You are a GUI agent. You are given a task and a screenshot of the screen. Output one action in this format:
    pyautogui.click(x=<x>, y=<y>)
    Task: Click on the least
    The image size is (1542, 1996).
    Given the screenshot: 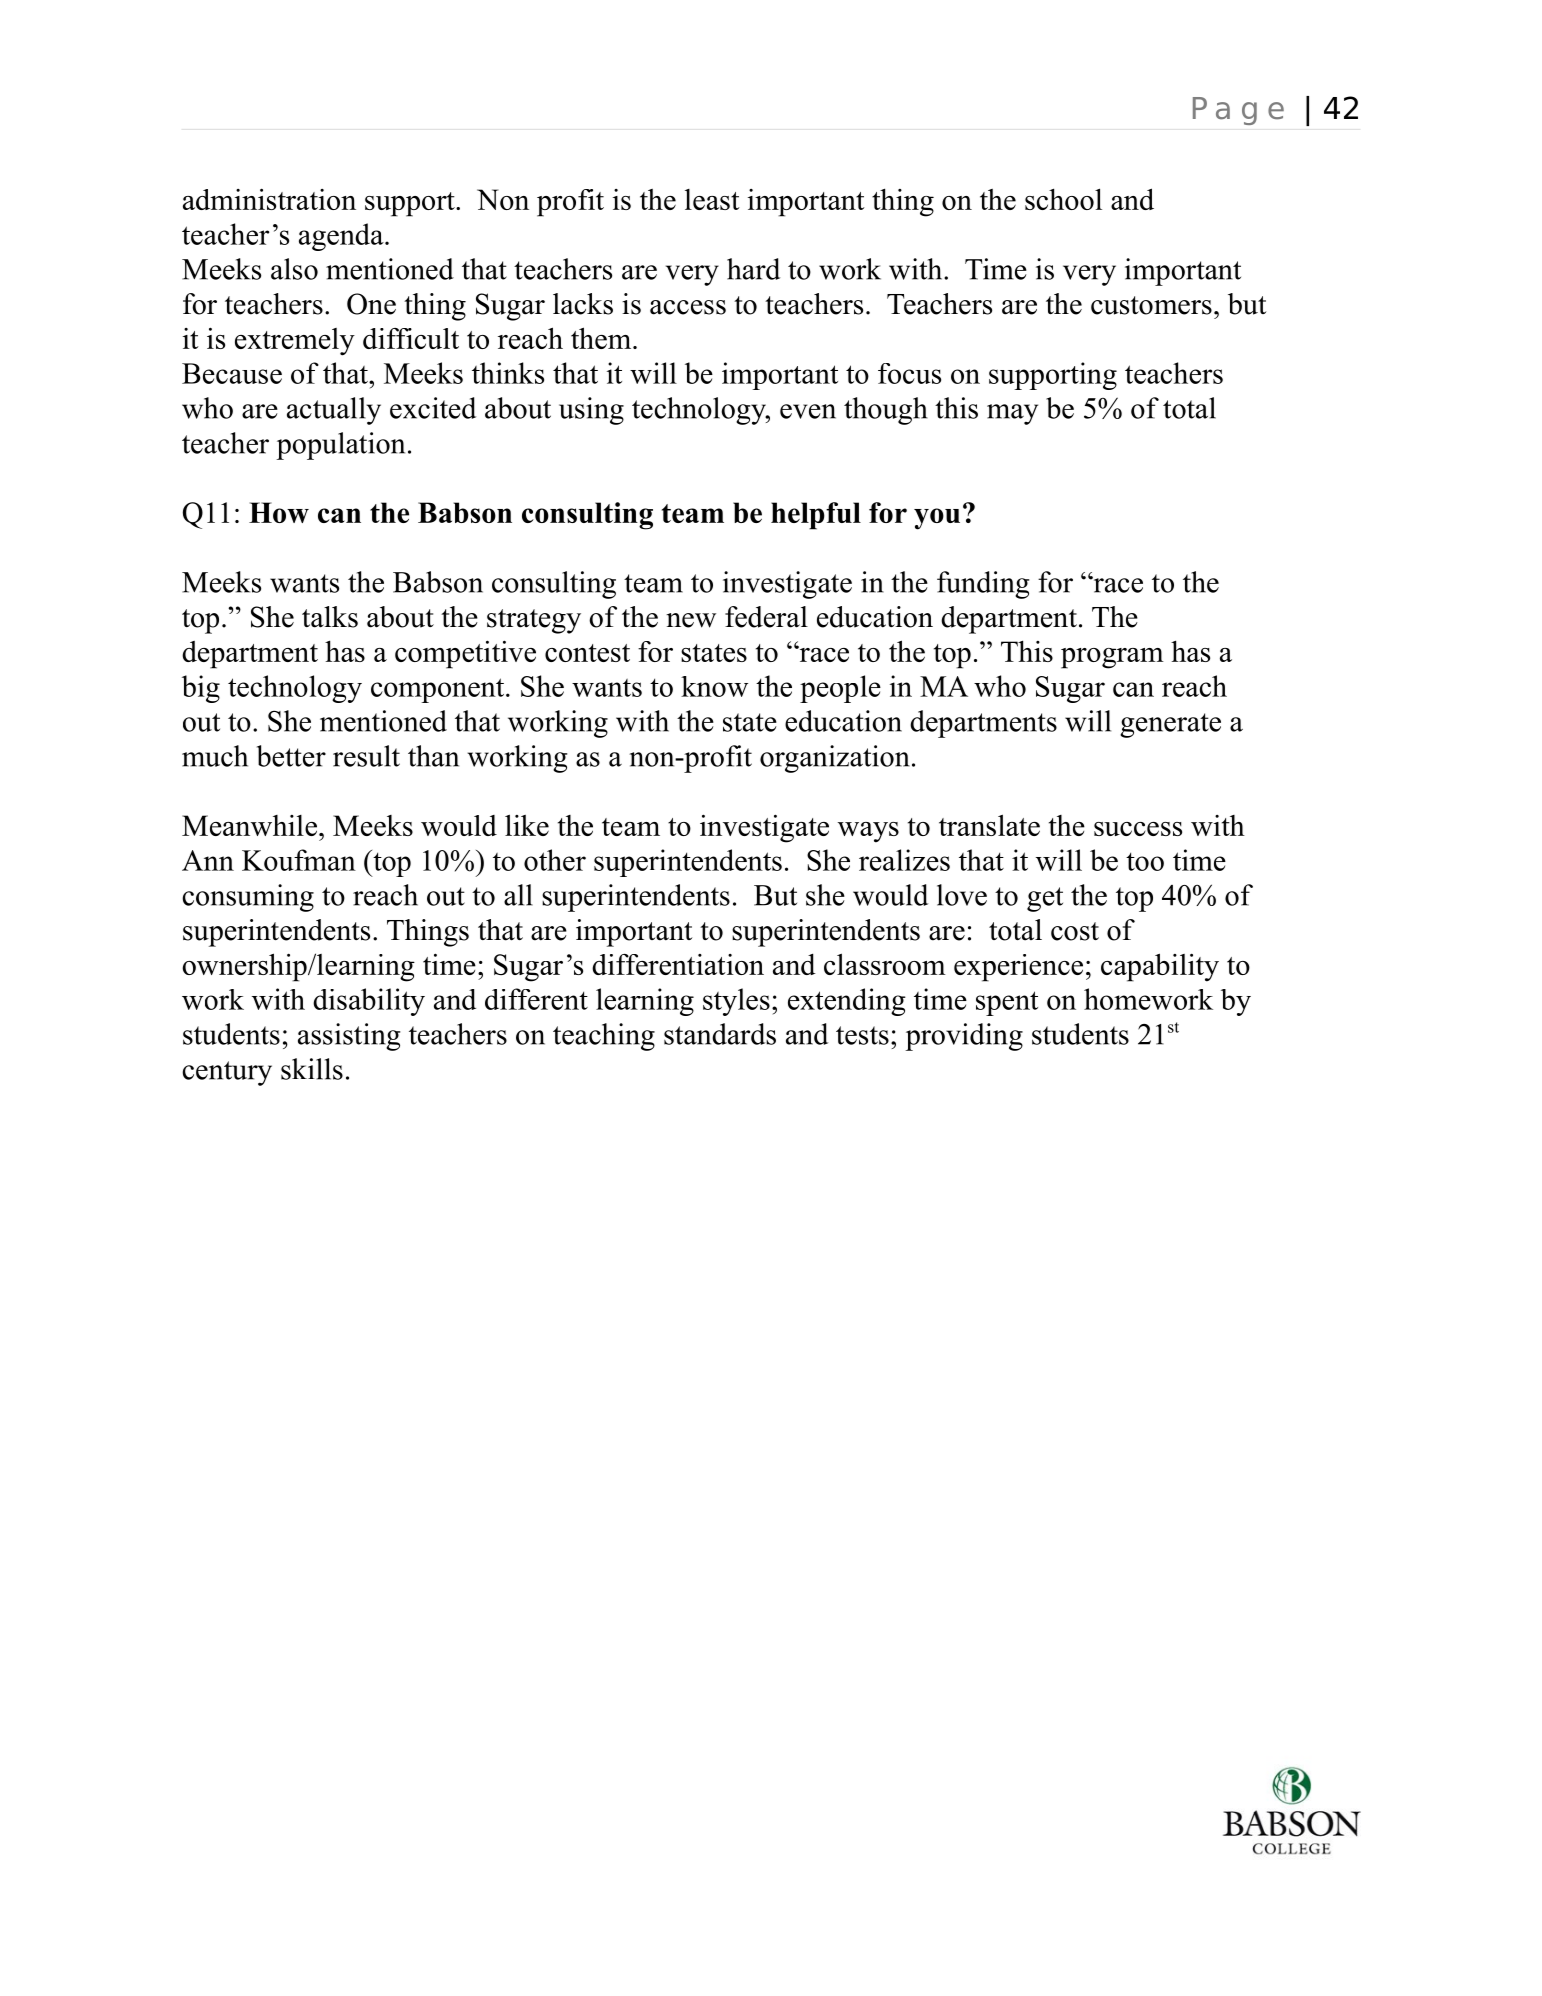 What is the action you would take?
    pyautogui.click(x=712, y=199)
